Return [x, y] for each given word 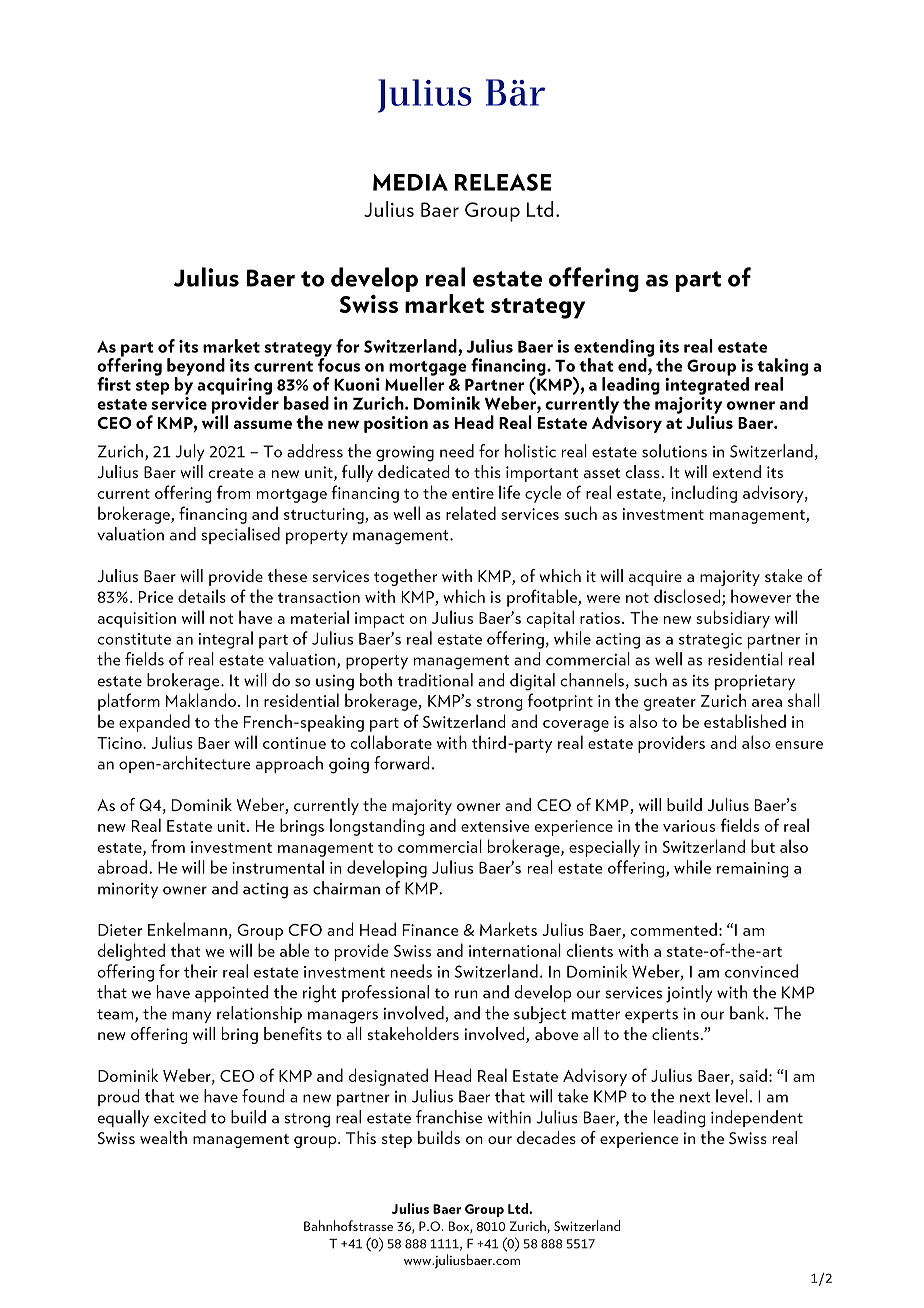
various [689, 826]
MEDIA [410, 182]
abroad [122, 867]
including [704, 494]
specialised [240, 535]
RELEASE [503, 182]
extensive [495, 826]
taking [782, 368]
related [471, 513]
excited [180, 1117]
